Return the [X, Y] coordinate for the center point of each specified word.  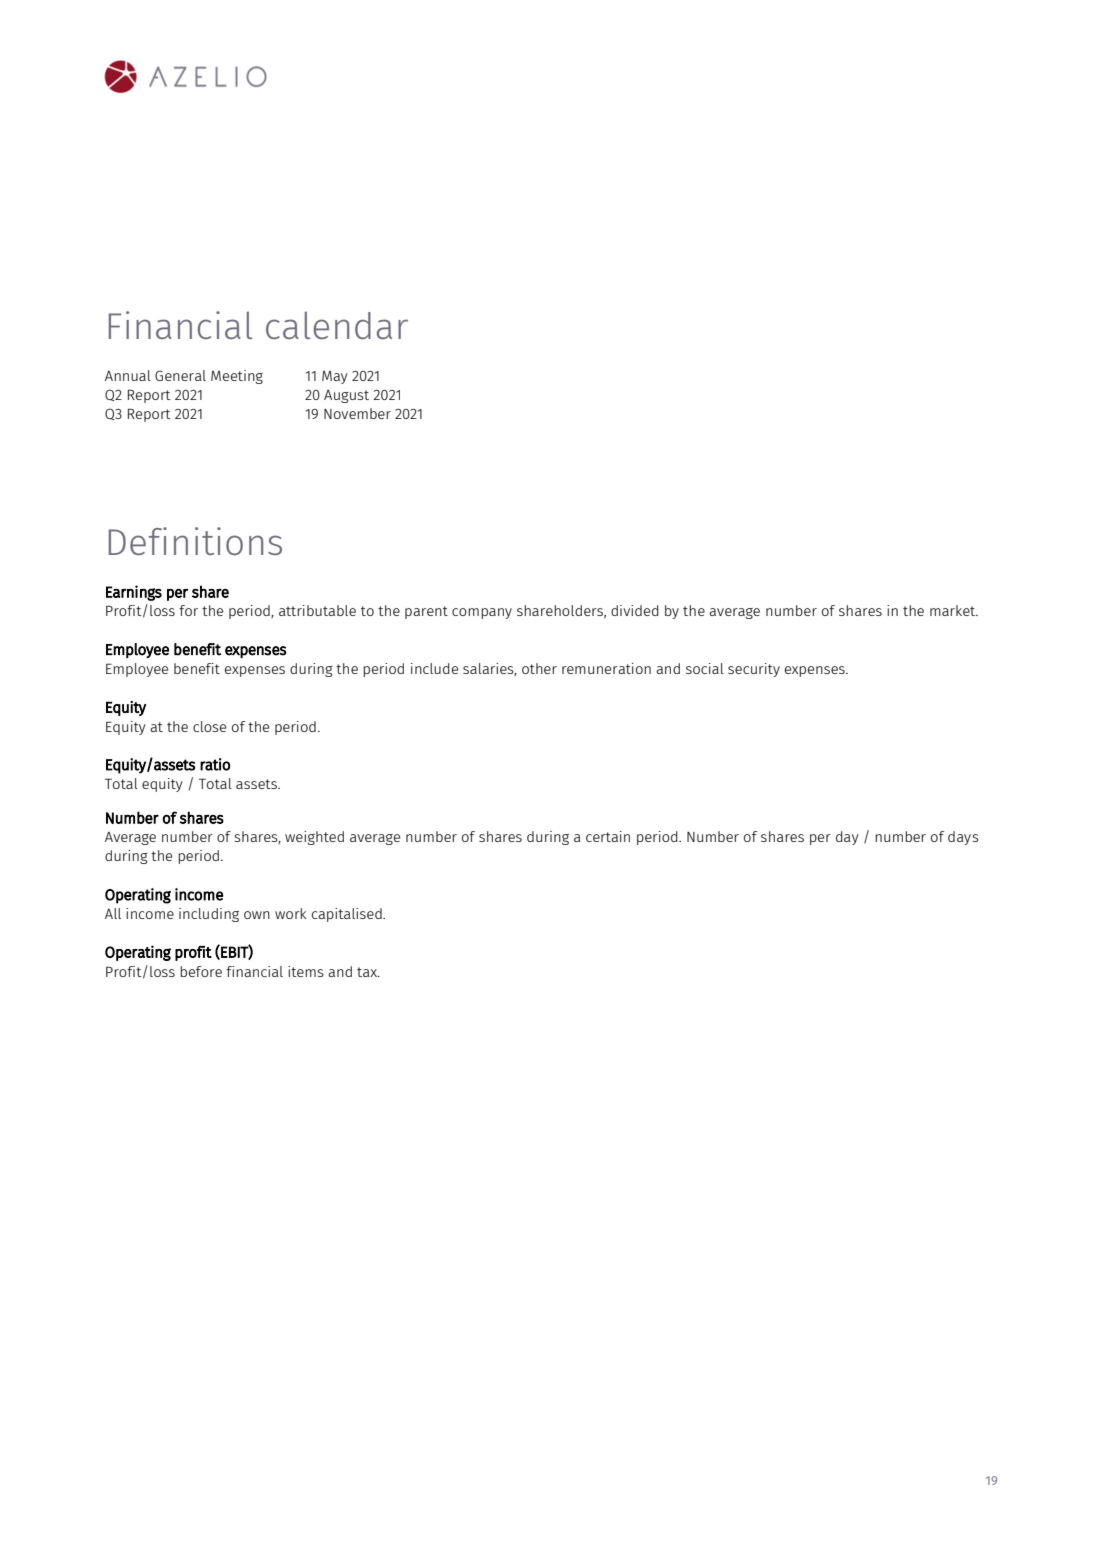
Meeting [237, 377]
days [963, 838]
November [357, 413]
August [346, 396]
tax [368, 972]
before [201, 971]
